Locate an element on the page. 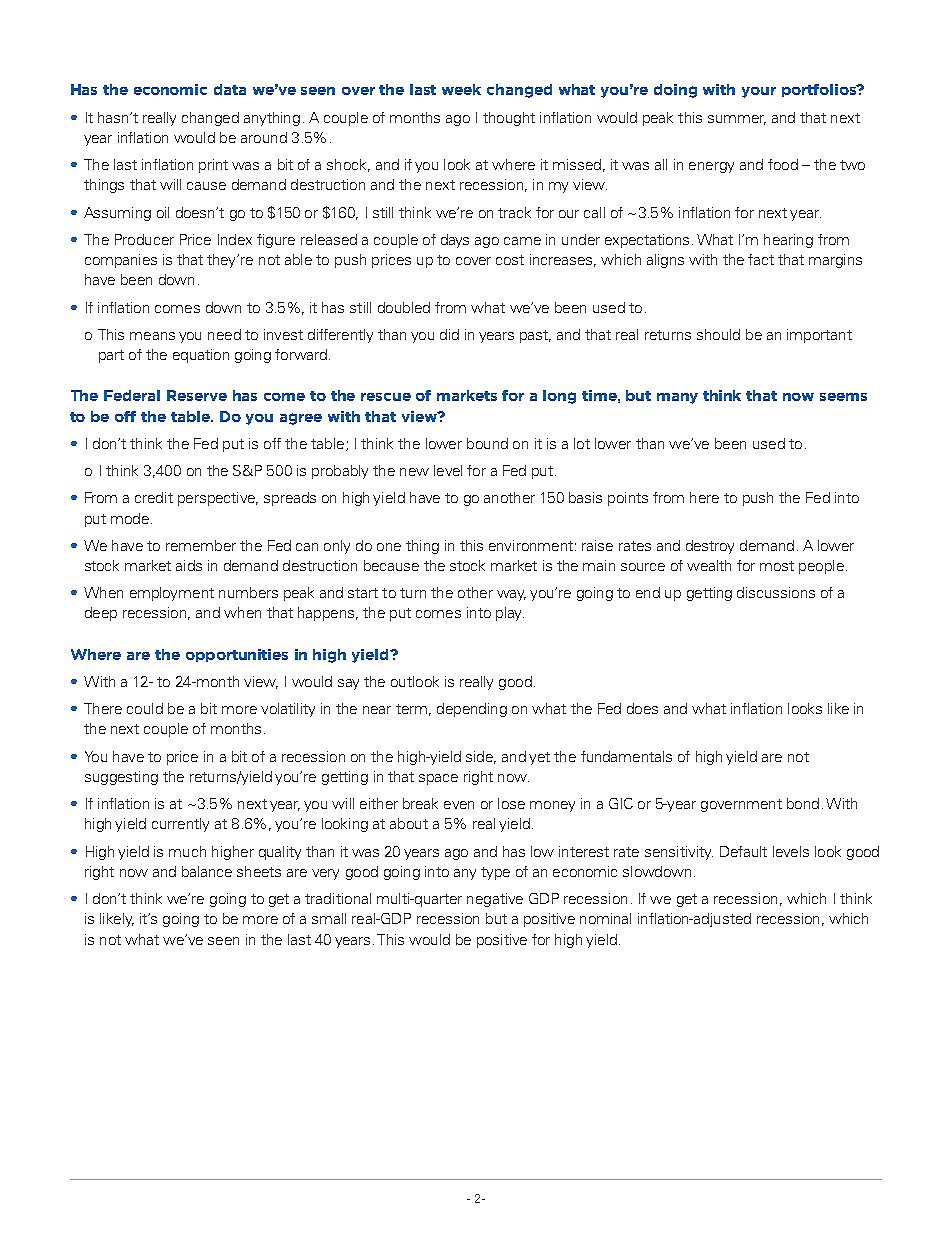 Image resolution: width=952 pixels, height=1233 pixels. destroy is located at coordinates (710, 547).
